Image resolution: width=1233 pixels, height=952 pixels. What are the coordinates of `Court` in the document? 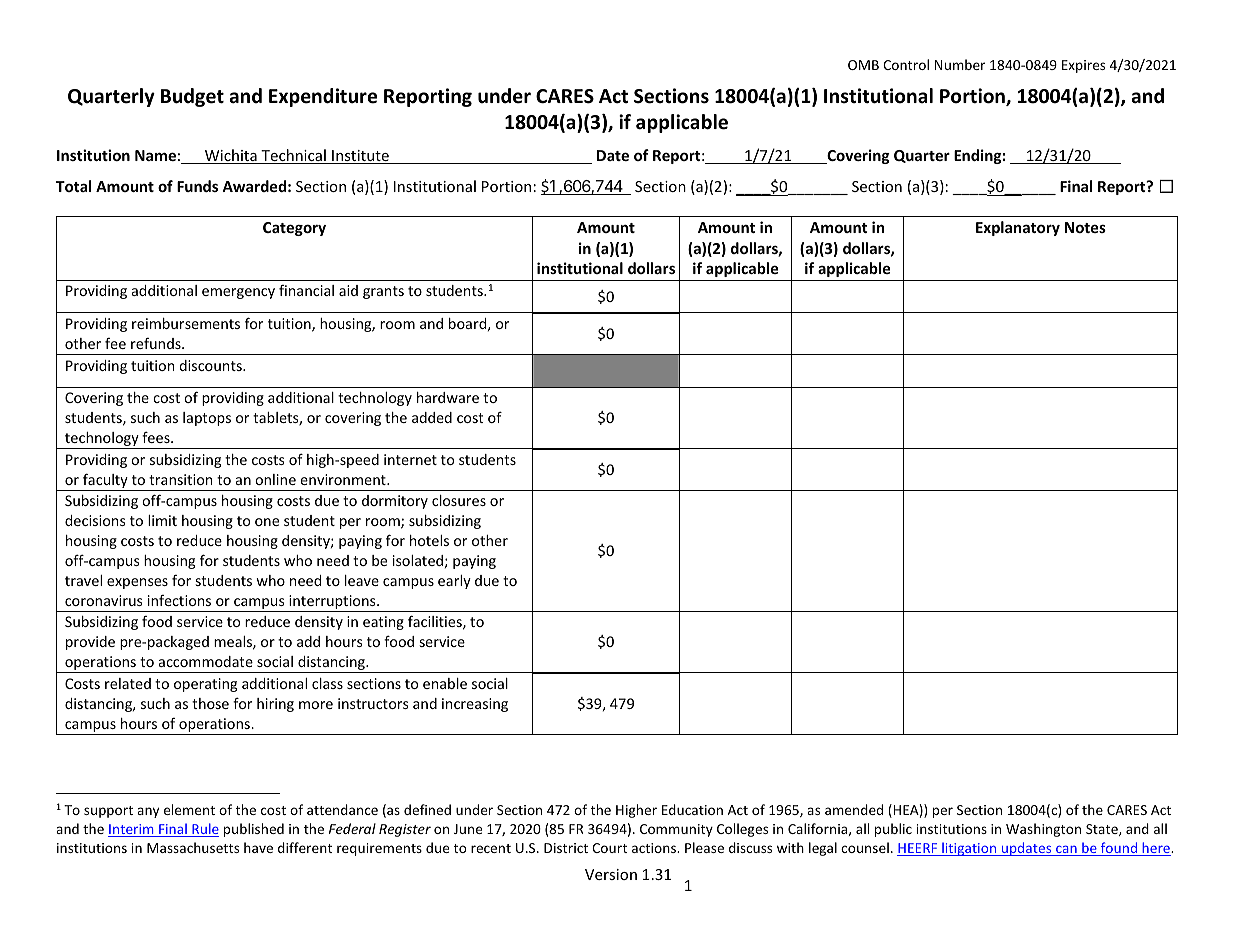 It's located at (609, 848).
